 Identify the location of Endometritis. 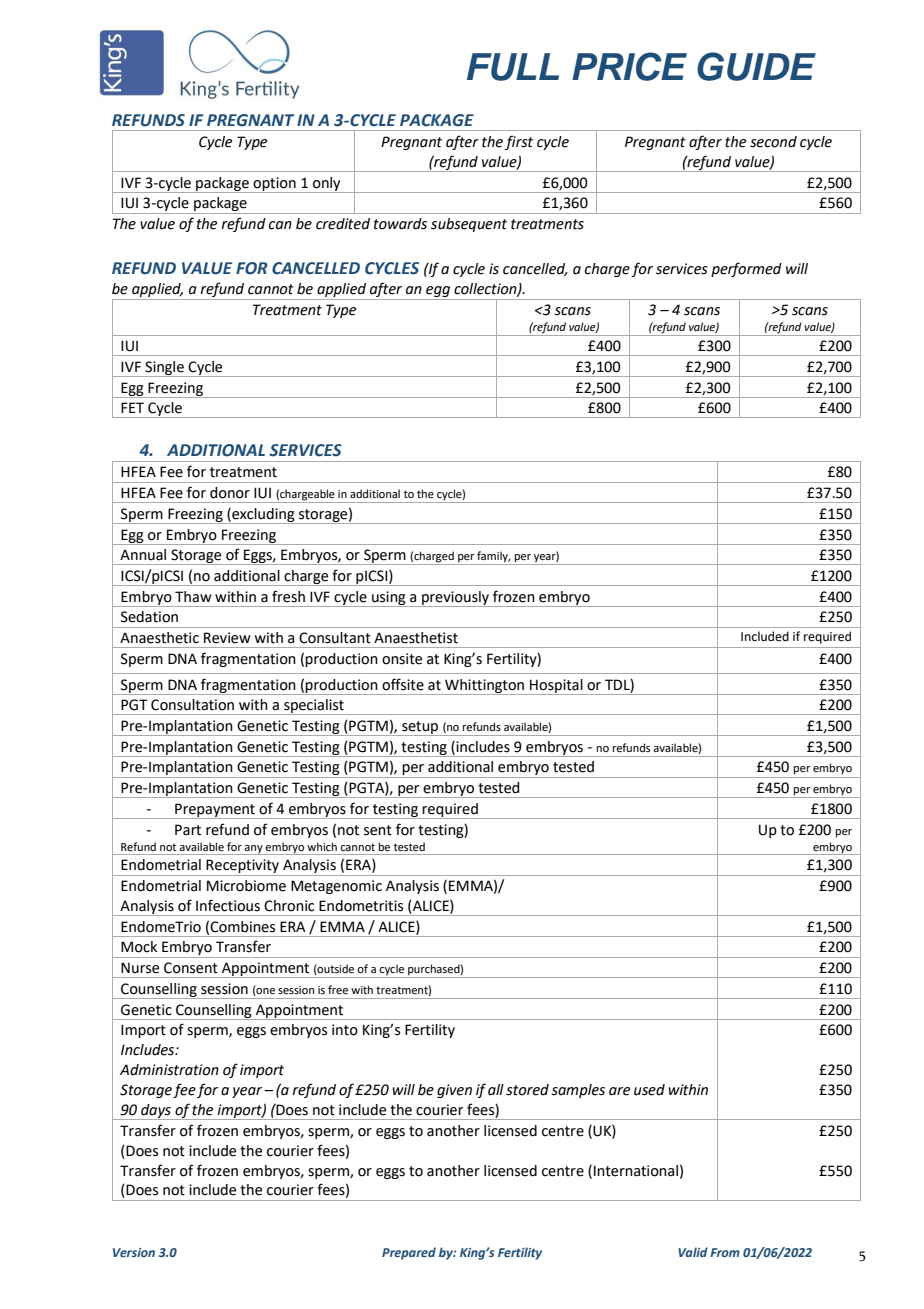
(361, 906).
